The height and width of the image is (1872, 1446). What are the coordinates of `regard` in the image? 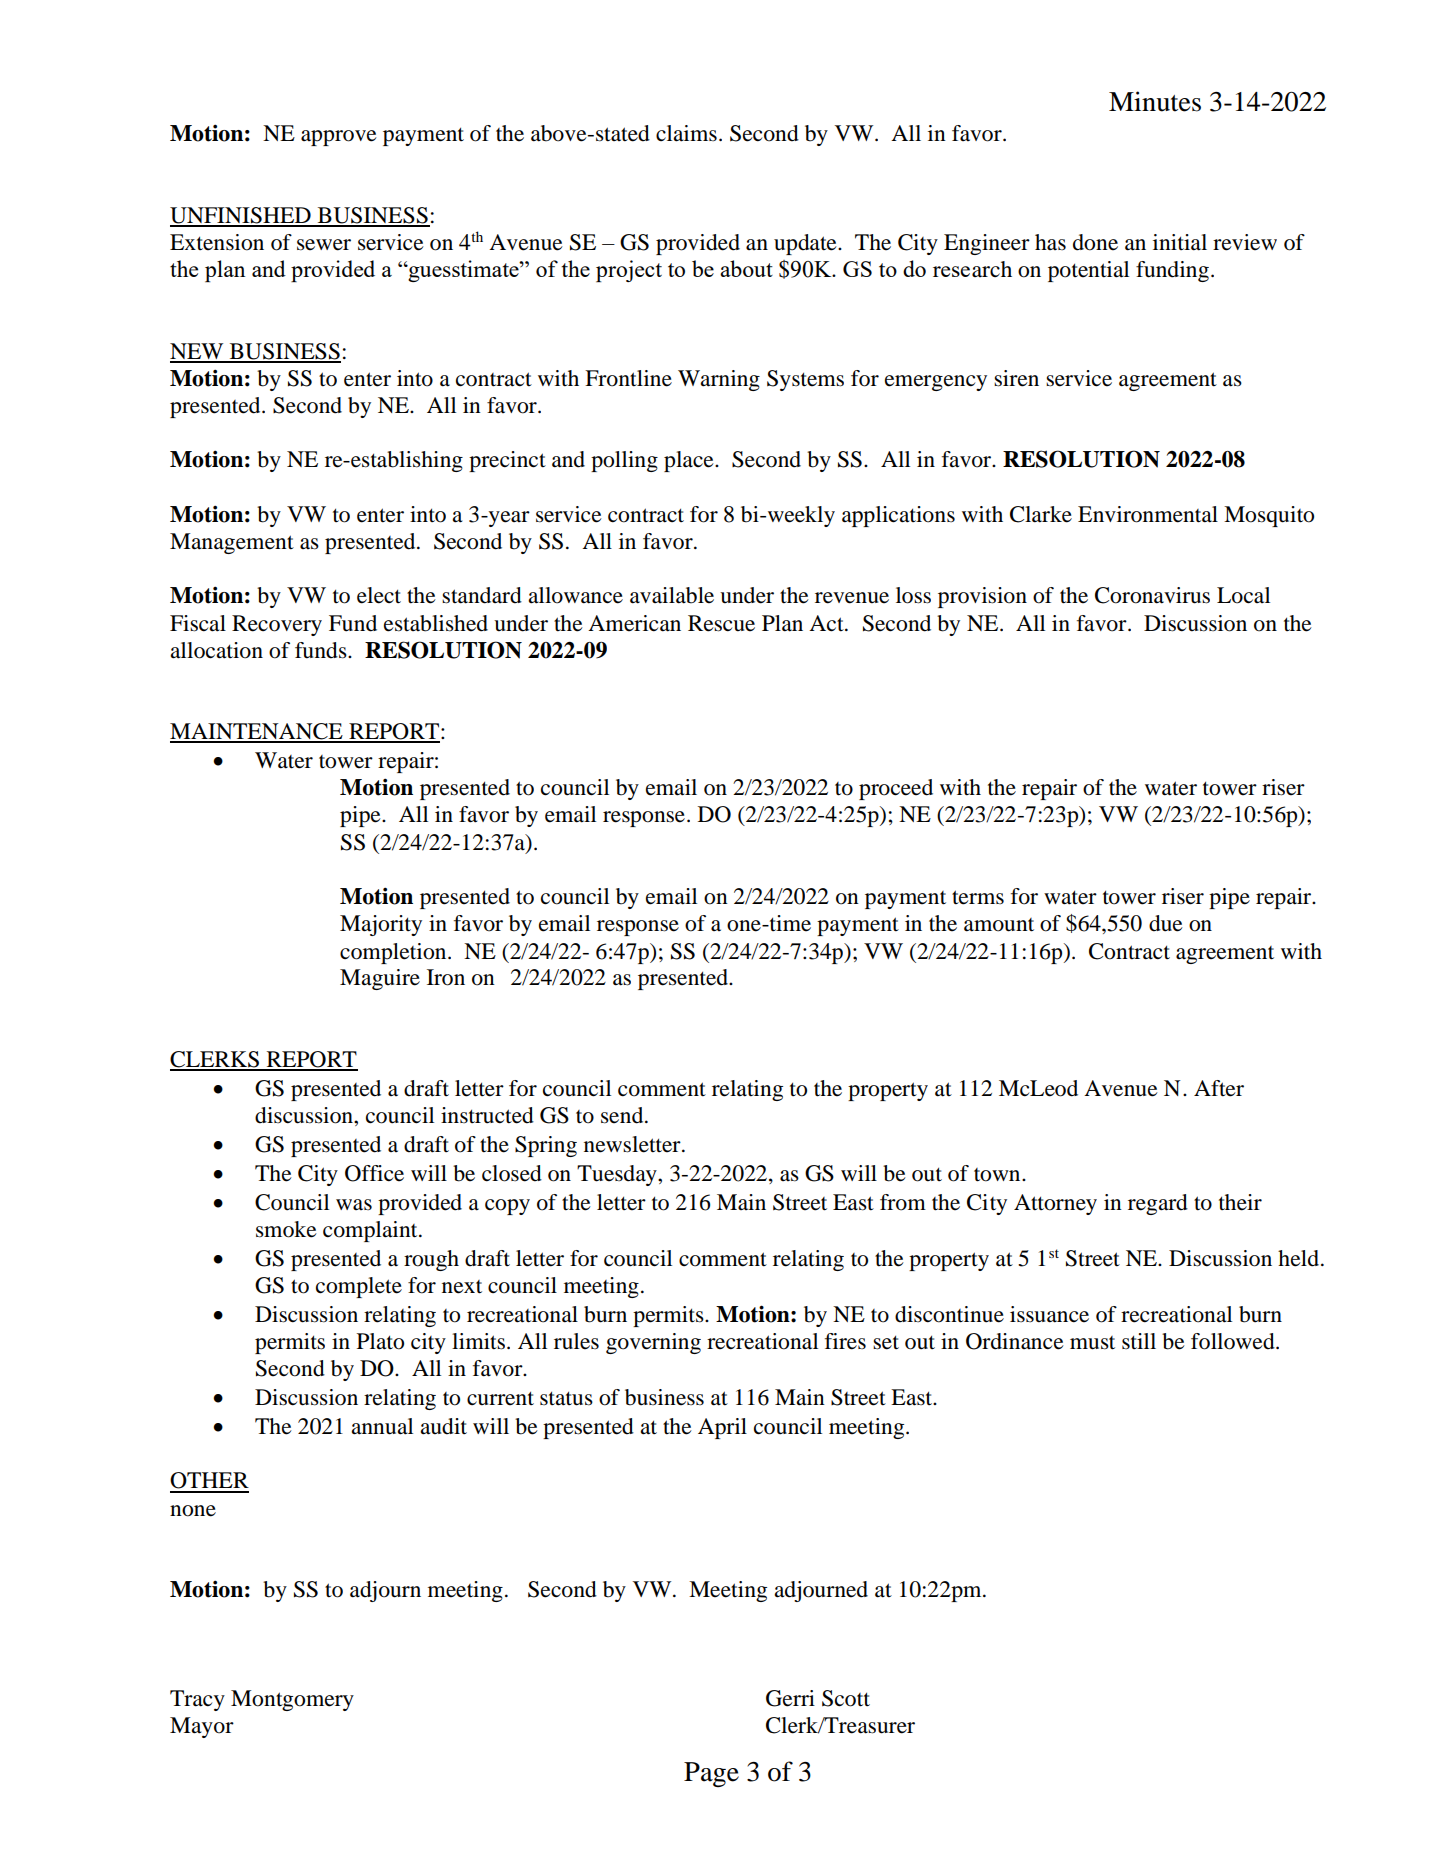 It's located at (1158, 1204).
